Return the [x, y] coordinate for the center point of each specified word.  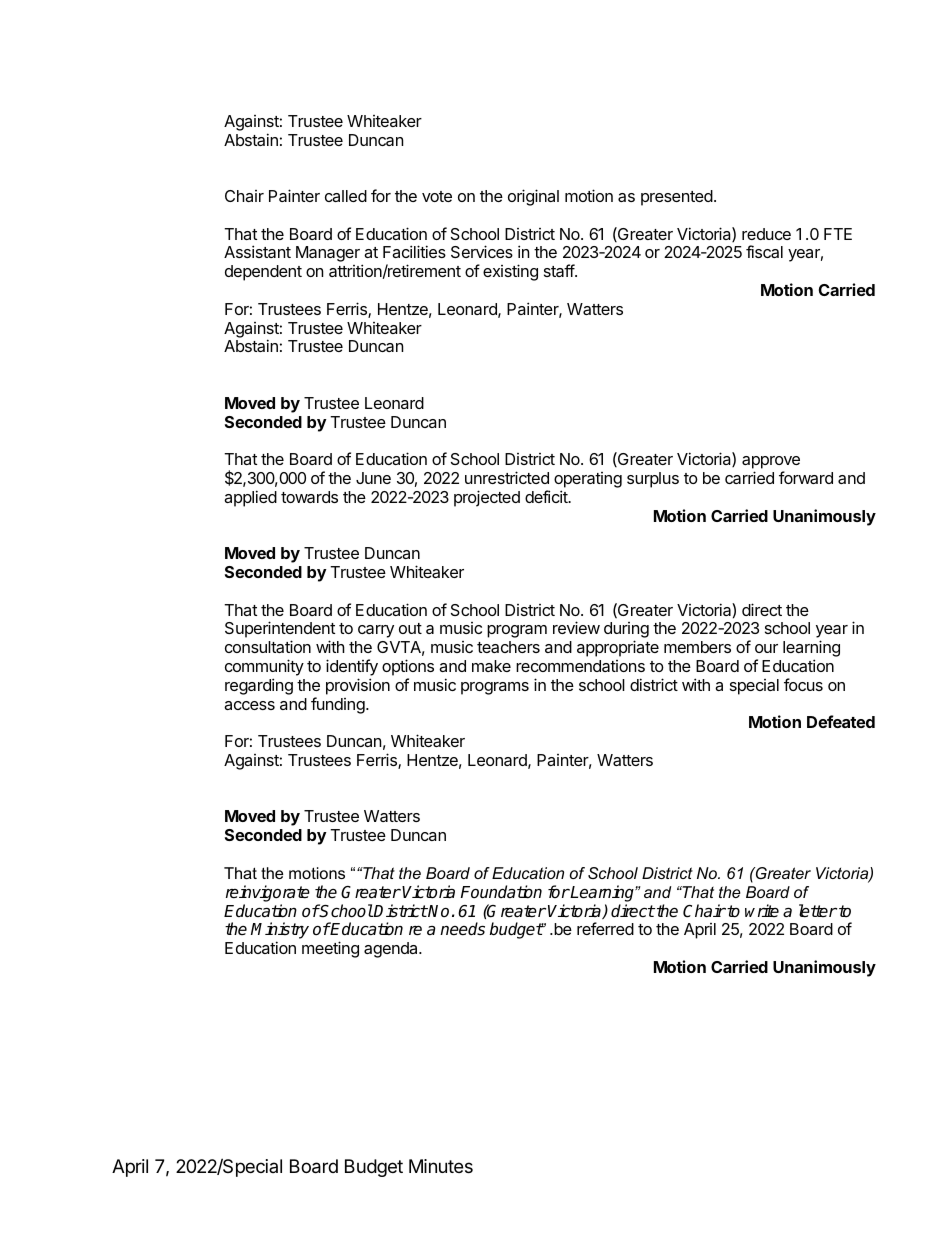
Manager [328, 254]
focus [803, 684]
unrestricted [507, 477]
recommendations [580, 666]
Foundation [501, 892]
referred [605, 928]
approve [771, 464]
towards [309, 497]
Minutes [441, 1166]
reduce [766, 234]
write [762, 910]
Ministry [280, 932]
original [533, 197]
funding [338, 705]
